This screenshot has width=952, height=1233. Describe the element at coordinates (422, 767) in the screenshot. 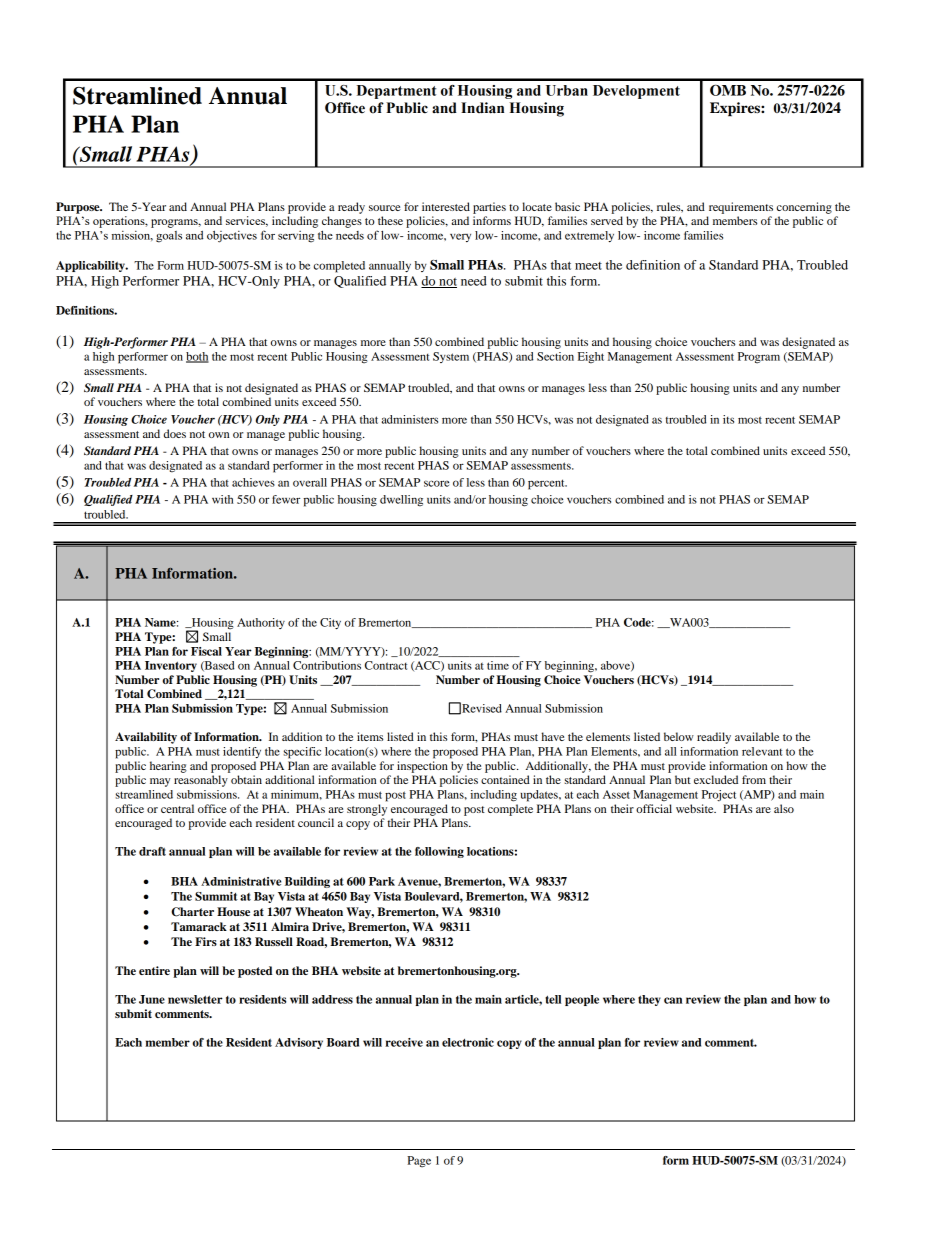

I see `inspection` at that location.
